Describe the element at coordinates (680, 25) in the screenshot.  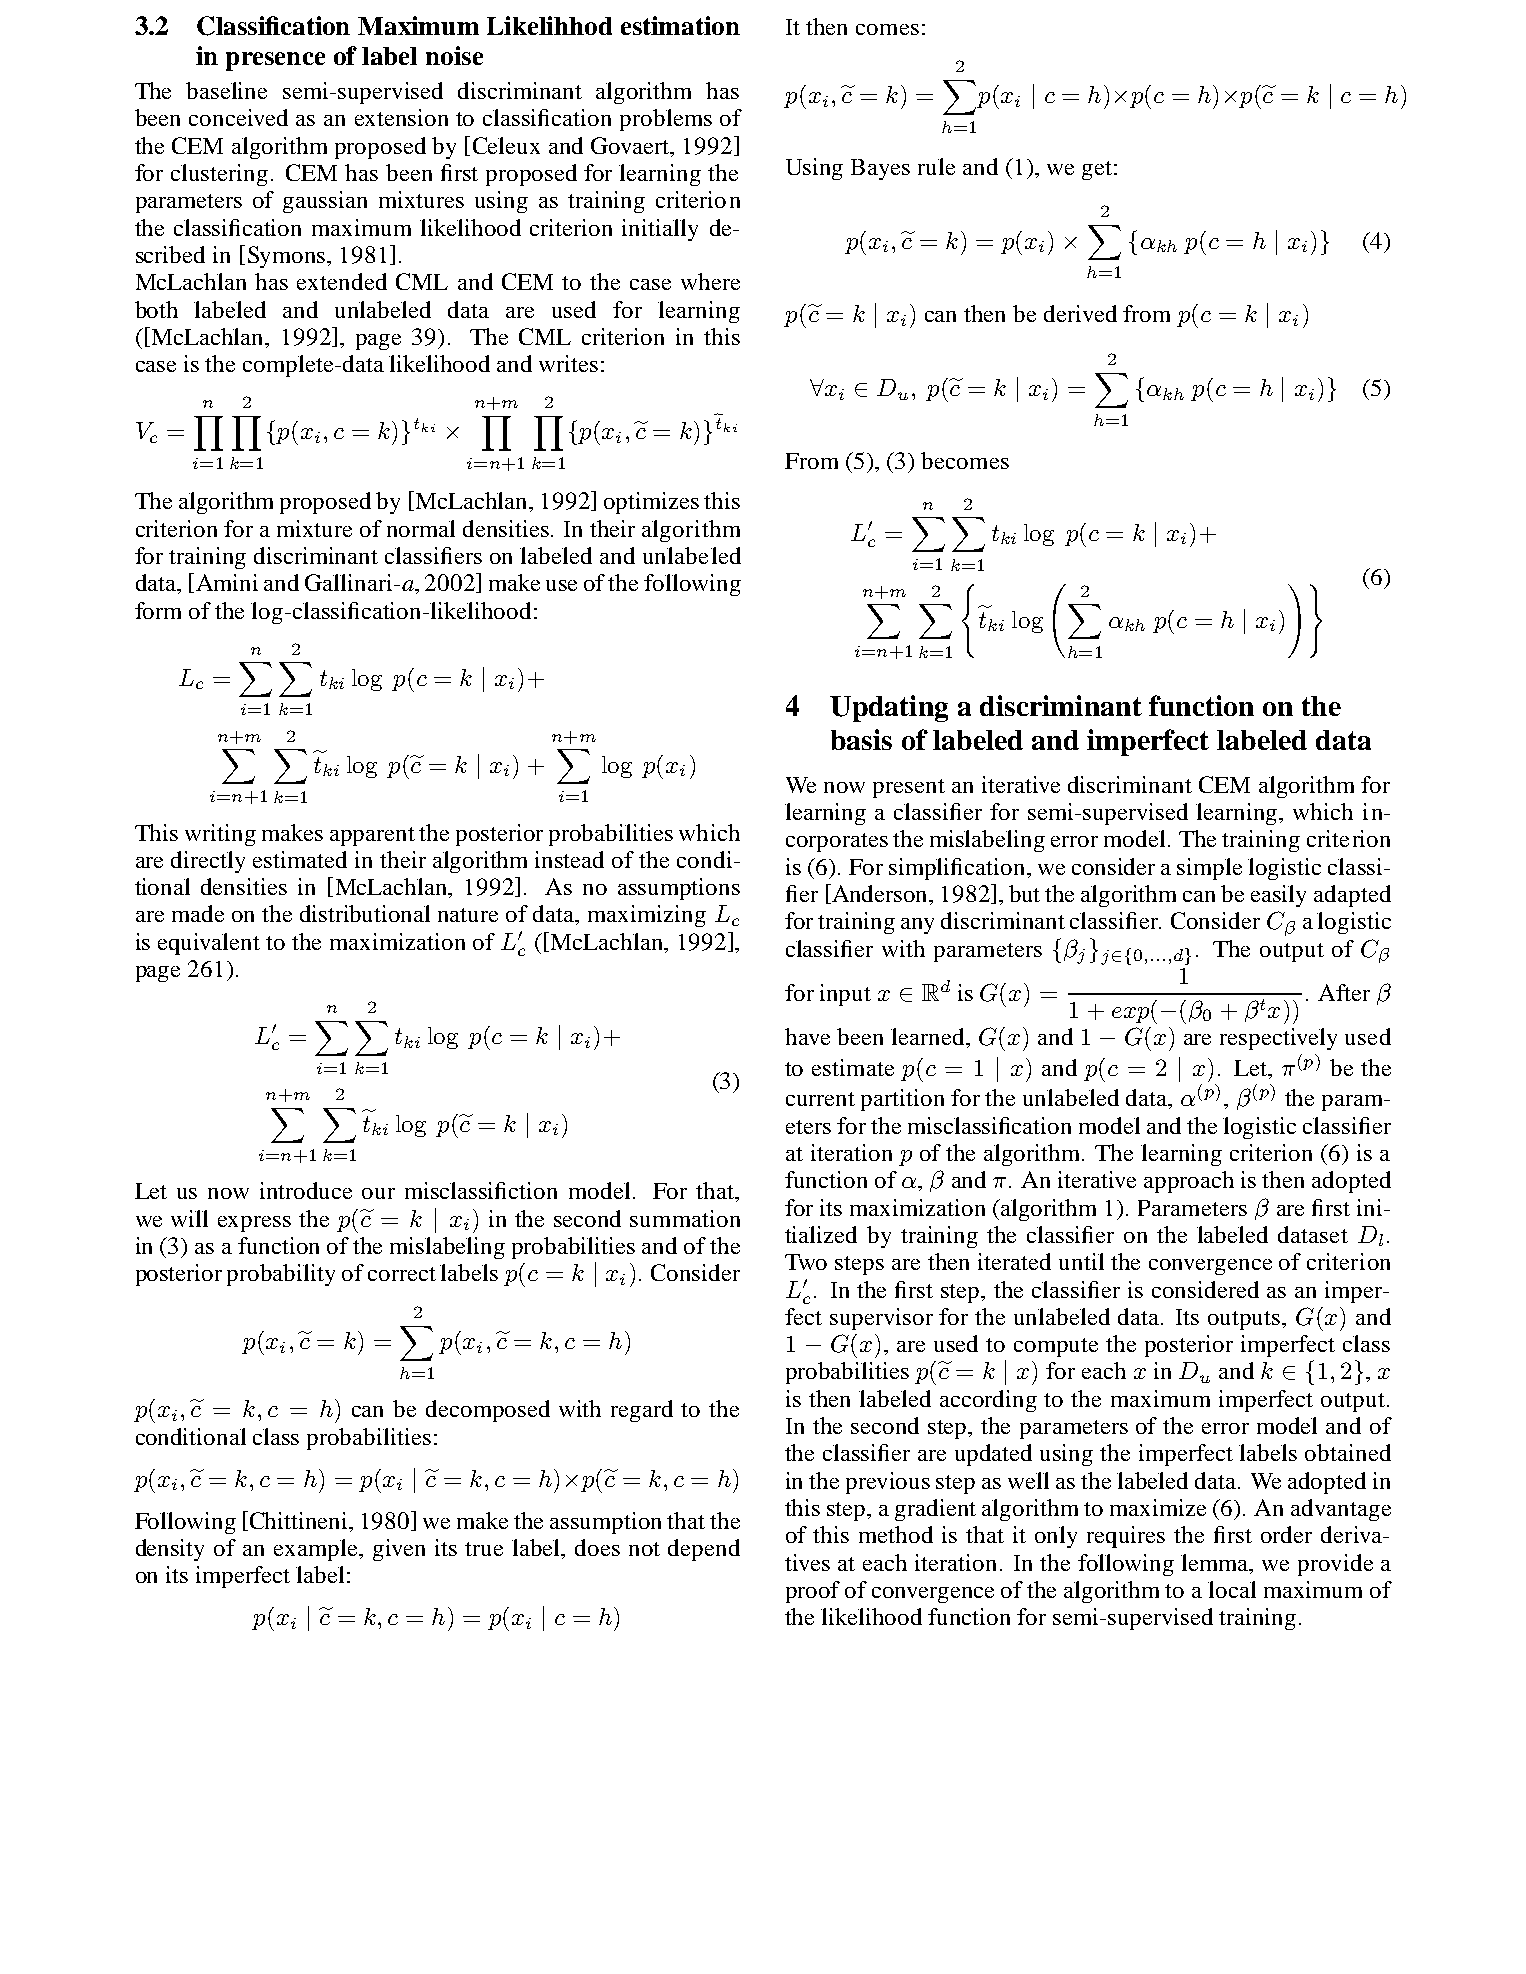
I see `estimation` at that location.
